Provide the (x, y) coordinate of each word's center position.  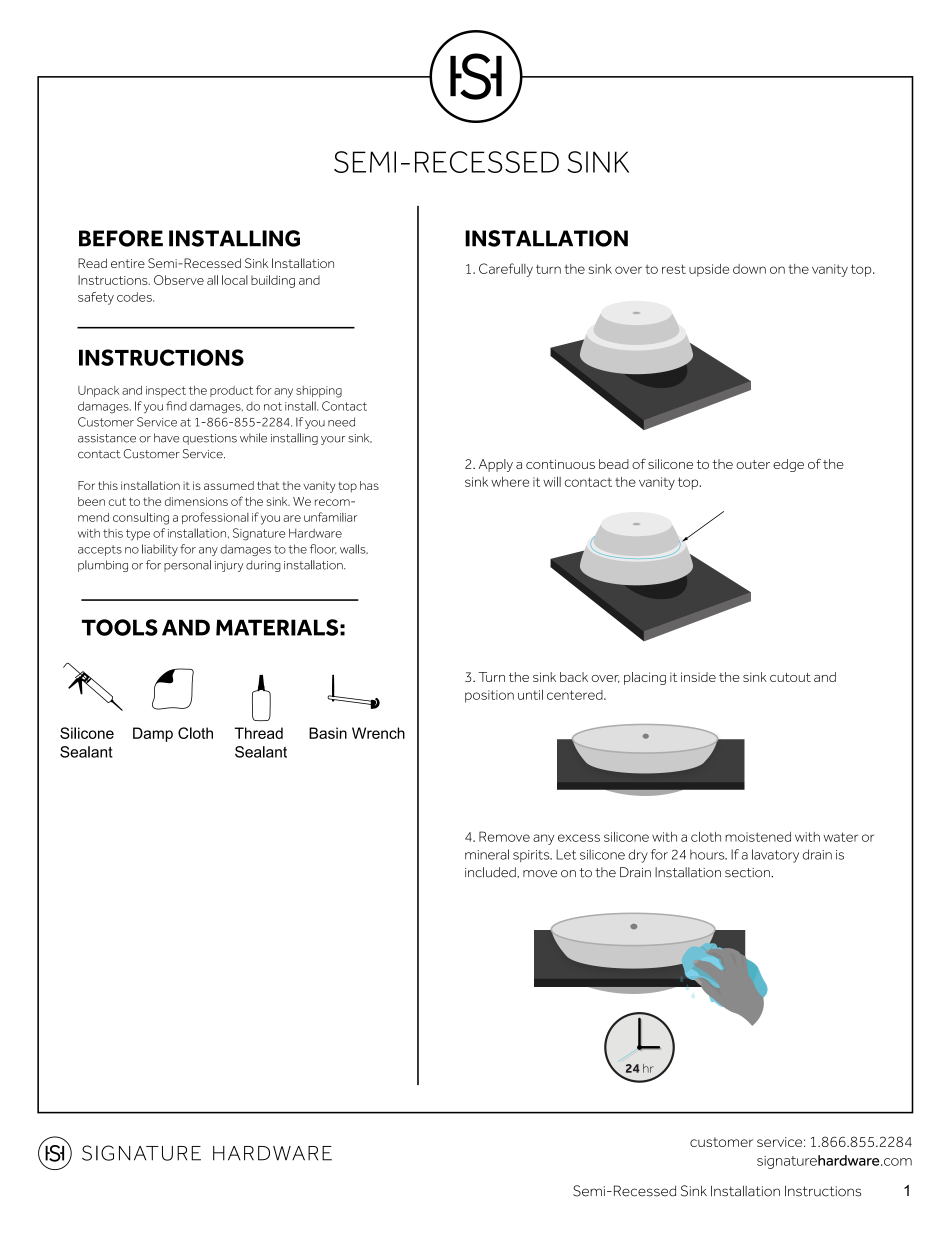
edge (788, 465)
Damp (153, 734)
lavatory (775, 856)
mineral (487, 854)
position (489, 696)
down (749, 269)
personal (187, 566)
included (491, 872)
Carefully (506, 270)
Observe (179, 280)
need (341, 422)
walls (354, 549)
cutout (790, 677)
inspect (166, 391)
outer (753, 464)
